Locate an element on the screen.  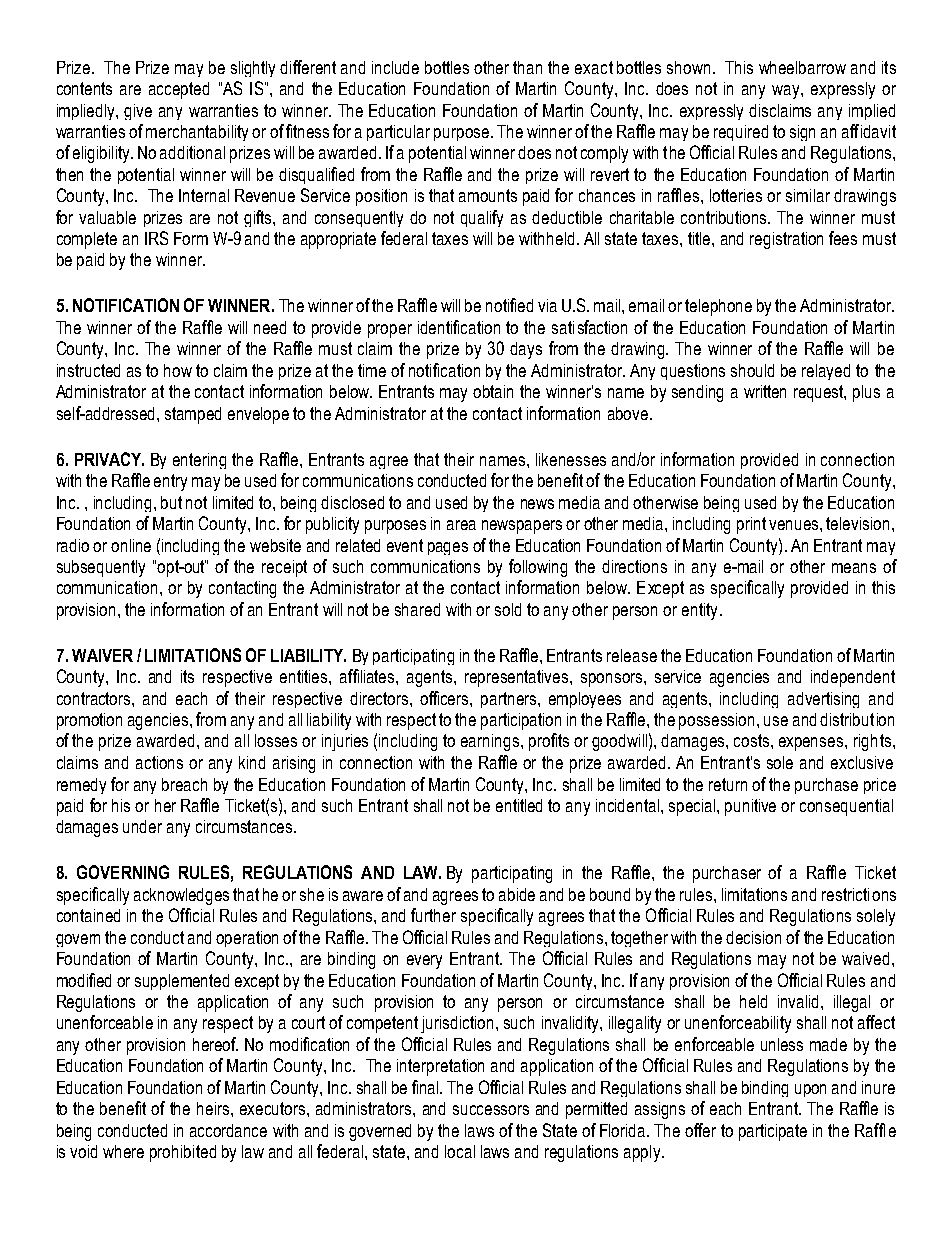
participate is located at coordinates (773, 1132).
